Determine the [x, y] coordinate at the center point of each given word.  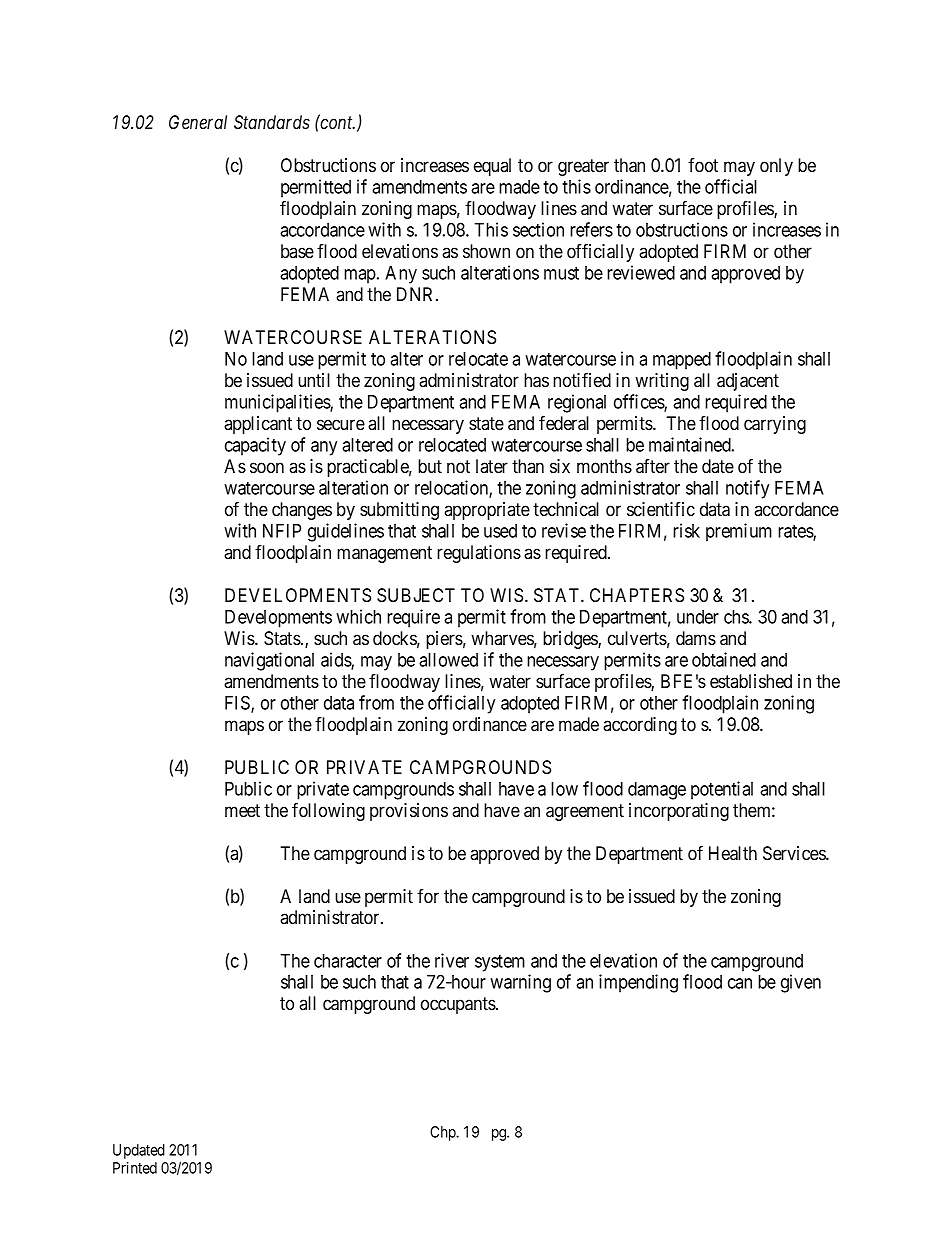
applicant [258, 425]
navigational [269, 661]
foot [703, 165]
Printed [135, 1168]
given [801, 983]
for [428, 896]
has [536, 380]
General [198, 122]
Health [733, 853]
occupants [459, 1005]
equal [492, 167]
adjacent [748, 382]
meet [242, 810]
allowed [448, 660]
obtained [724, 659]
